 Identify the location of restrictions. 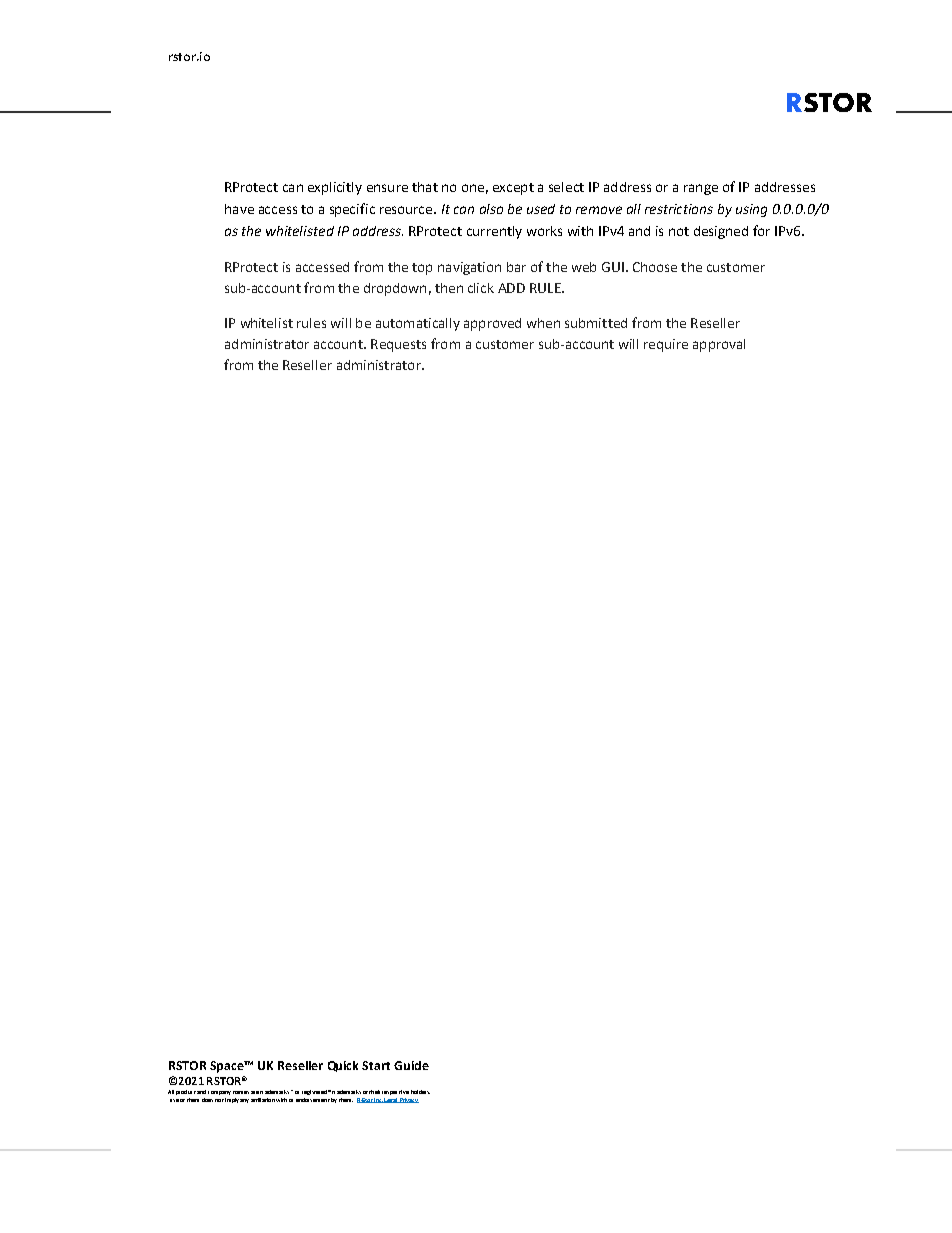
(679, 209).
